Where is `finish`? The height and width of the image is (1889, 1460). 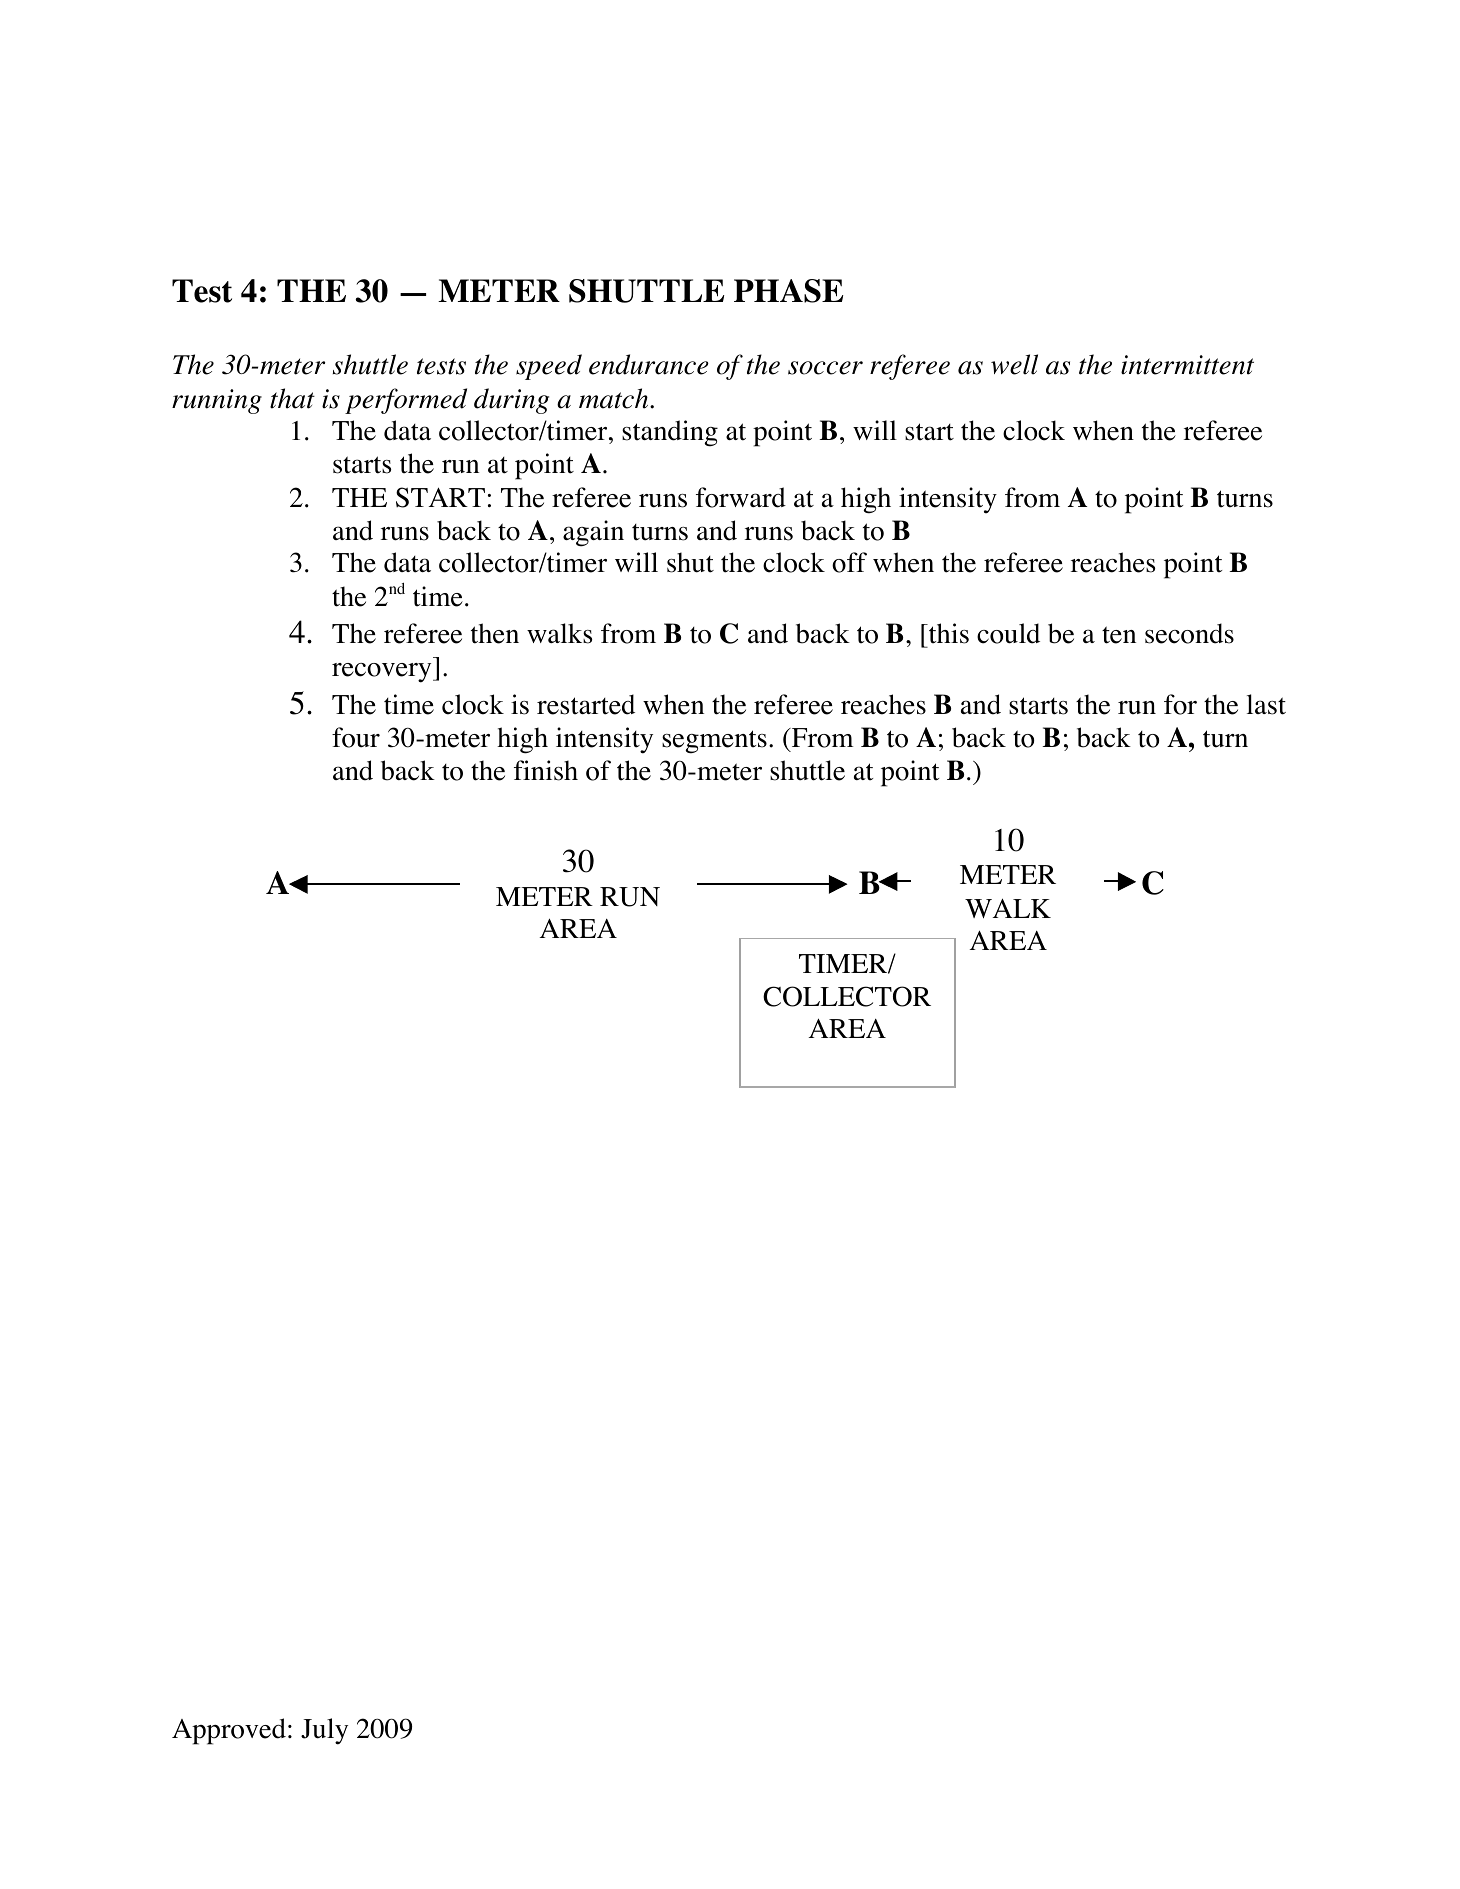 finish is located at coordinates (546, 770).
